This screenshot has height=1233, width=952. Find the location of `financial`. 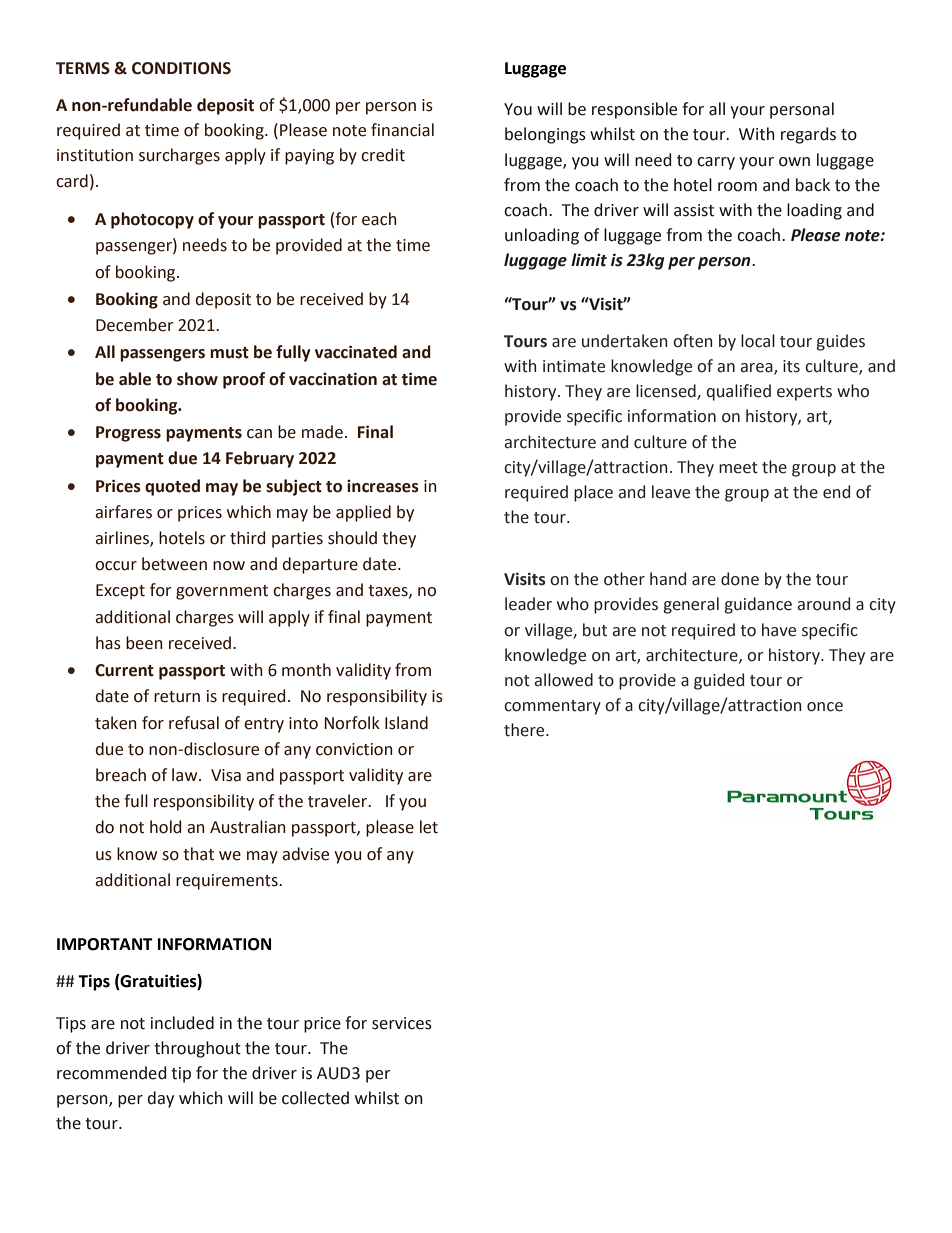

financial is located at coordinates (402, 130).
